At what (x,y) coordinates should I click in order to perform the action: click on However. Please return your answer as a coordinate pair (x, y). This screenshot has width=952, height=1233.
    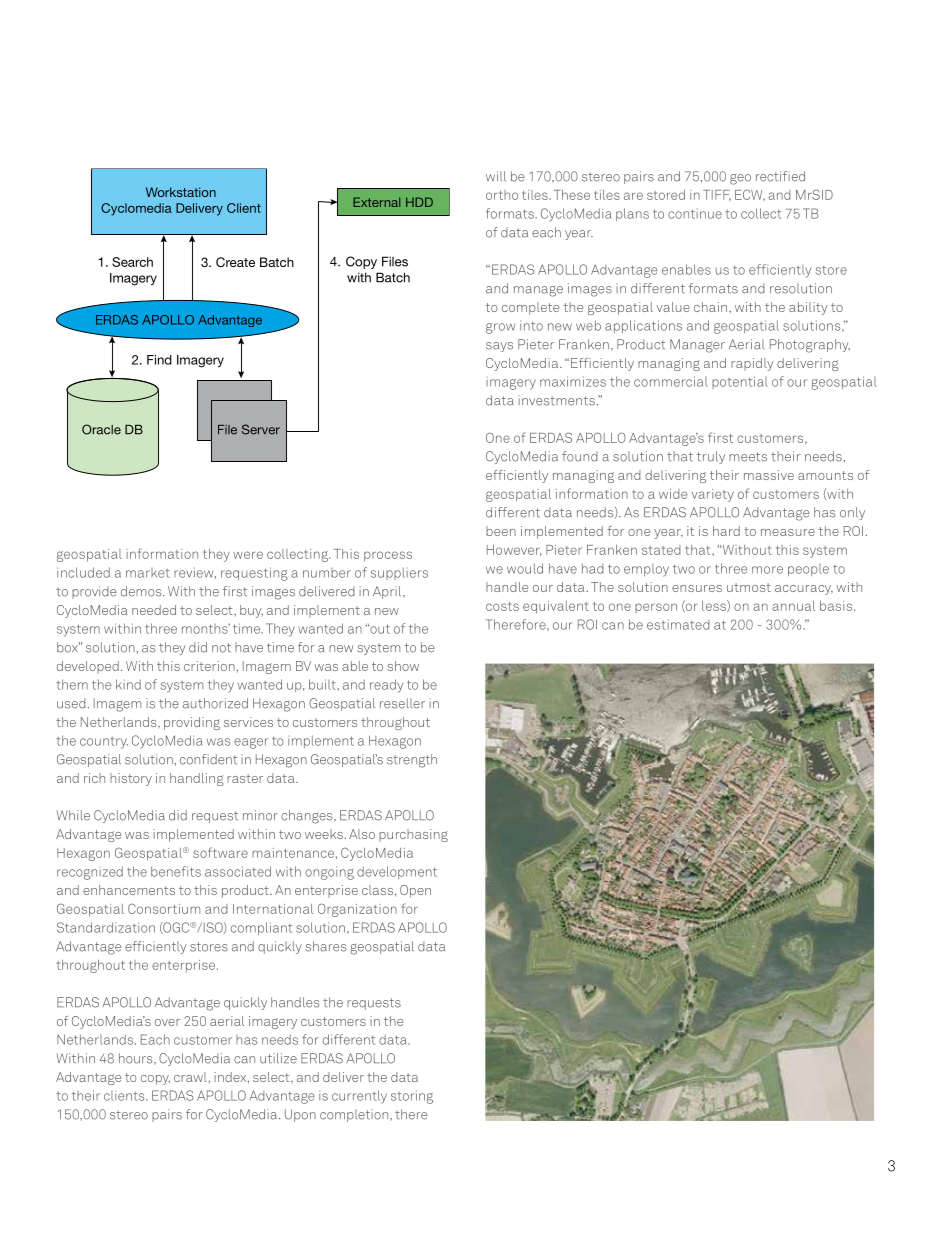
    Looking at the image, I should click on (514, 550).
